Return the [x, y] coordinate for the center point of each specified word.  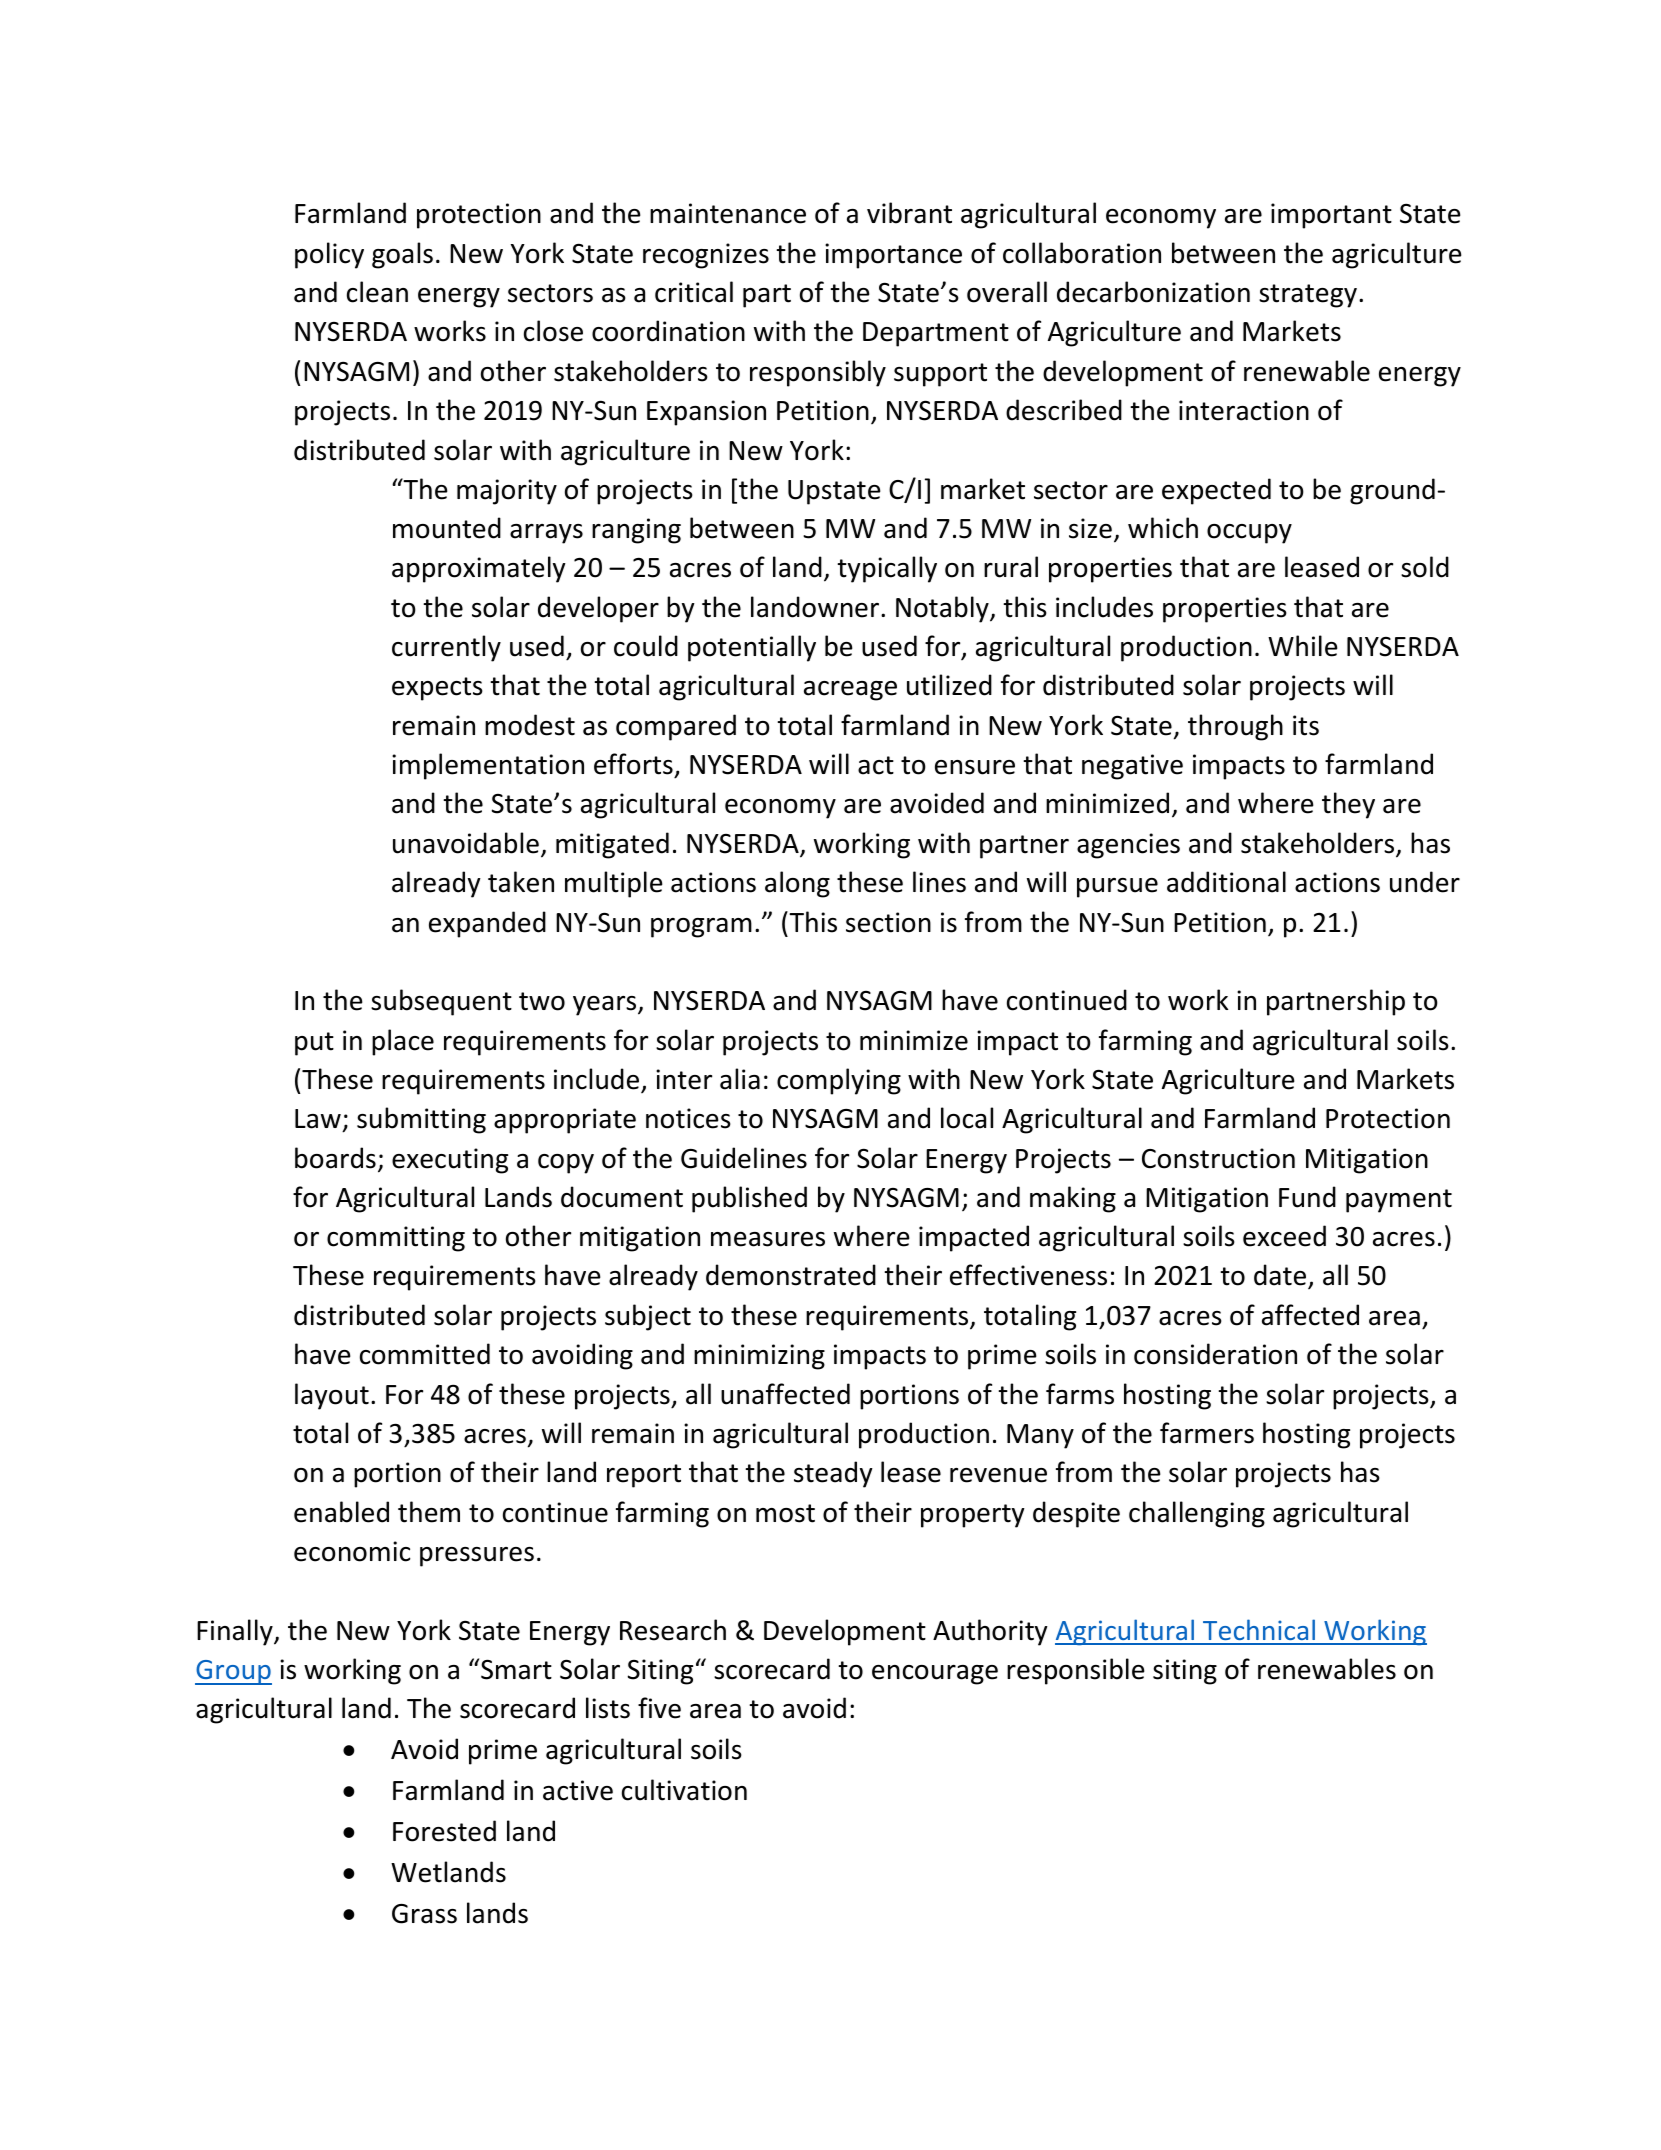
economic [352, 1551]
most [785, 1513]
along [797, 884]
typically [887, 569]
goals [402, 255]
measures [768, 1239]
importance [893, 256]
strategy [1308, 296]
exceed [1284, 1236]
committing [396, 1239]
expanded [487, 924]
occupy [1249, 534]
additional [1226, 882]
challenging [1197, 1514]
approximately [479, 569]
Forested [444, 1831]
